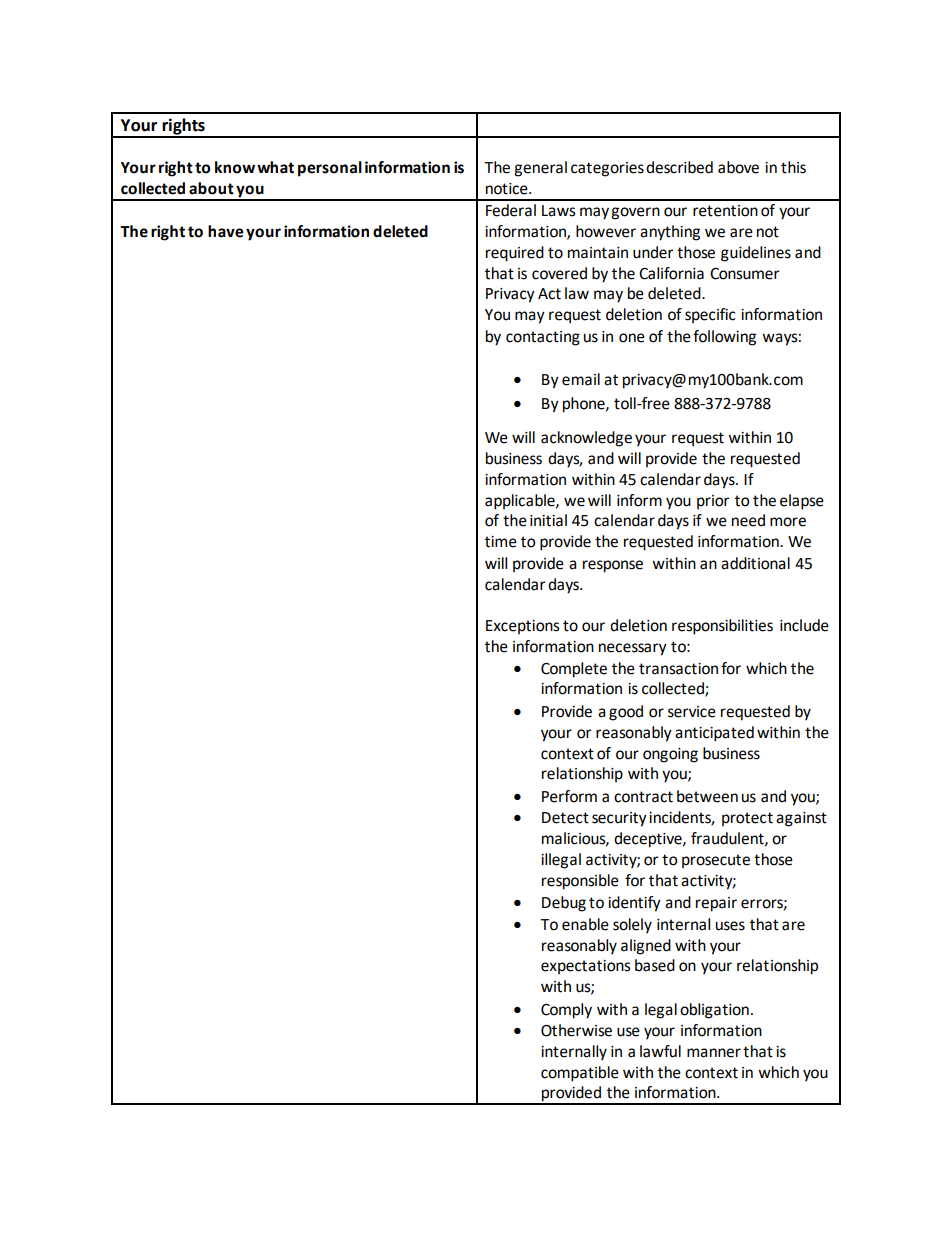  Describe the element at coordinates (508, 189) in the page. I see `notice` at that location.
